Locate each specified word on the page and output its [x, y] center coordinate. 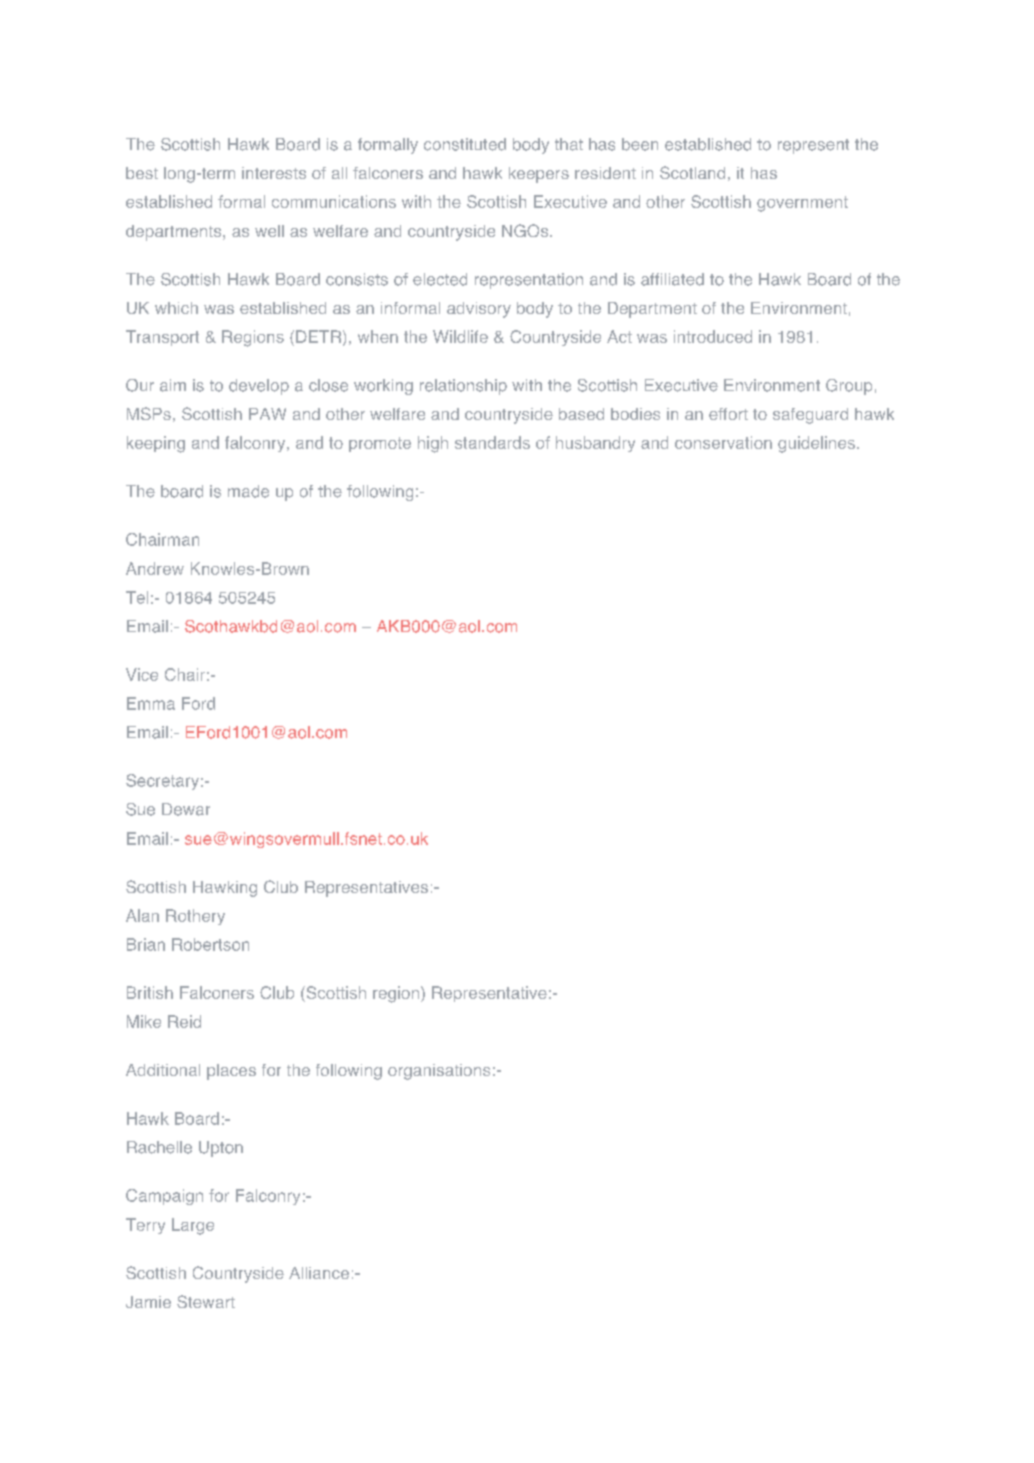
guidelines [816, 444]
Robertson [210, 944]
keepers [539, 175]
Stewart [206, 1301]
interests [274, 173]
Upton [221, 1149]
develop [259, 387]
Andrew [155, 568]
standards [492, 442]
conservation [723, 442]
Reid [184, 1021]
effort [728, 414]
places [231, 1072]
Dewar [186, 809]
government [802, 204]
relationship [463, 387]
